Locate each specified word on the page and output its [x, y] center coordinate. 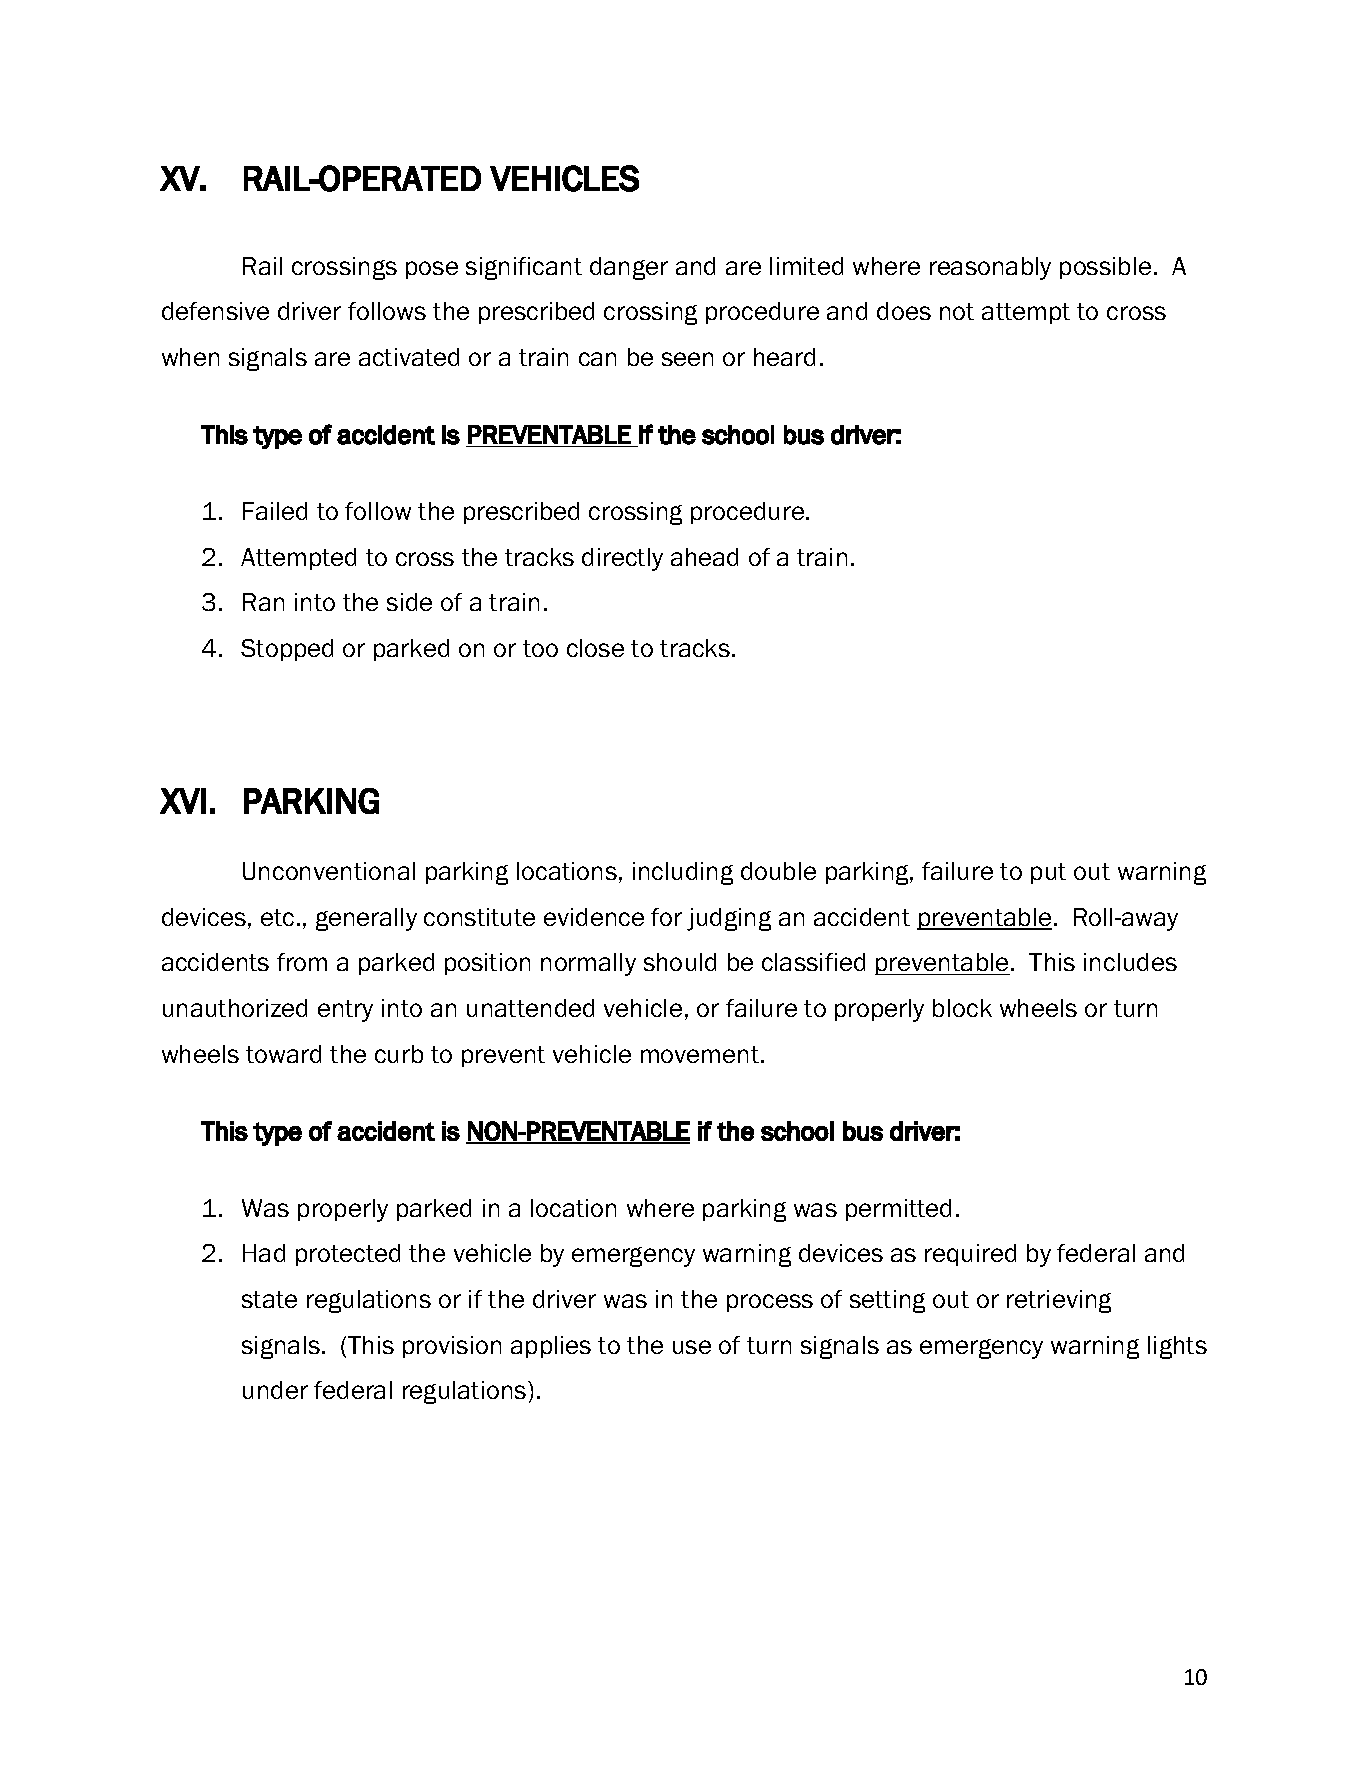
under [275, 1390]
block [962, 1008]
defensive [215, 311]
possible [1105, 268]
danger [629, 268]
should [680, 962]
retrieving [1059, 1301]
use [692, 1347]
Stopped [287, 650]
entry [345, 1011]
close [595, 648]
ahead [704, 557]
